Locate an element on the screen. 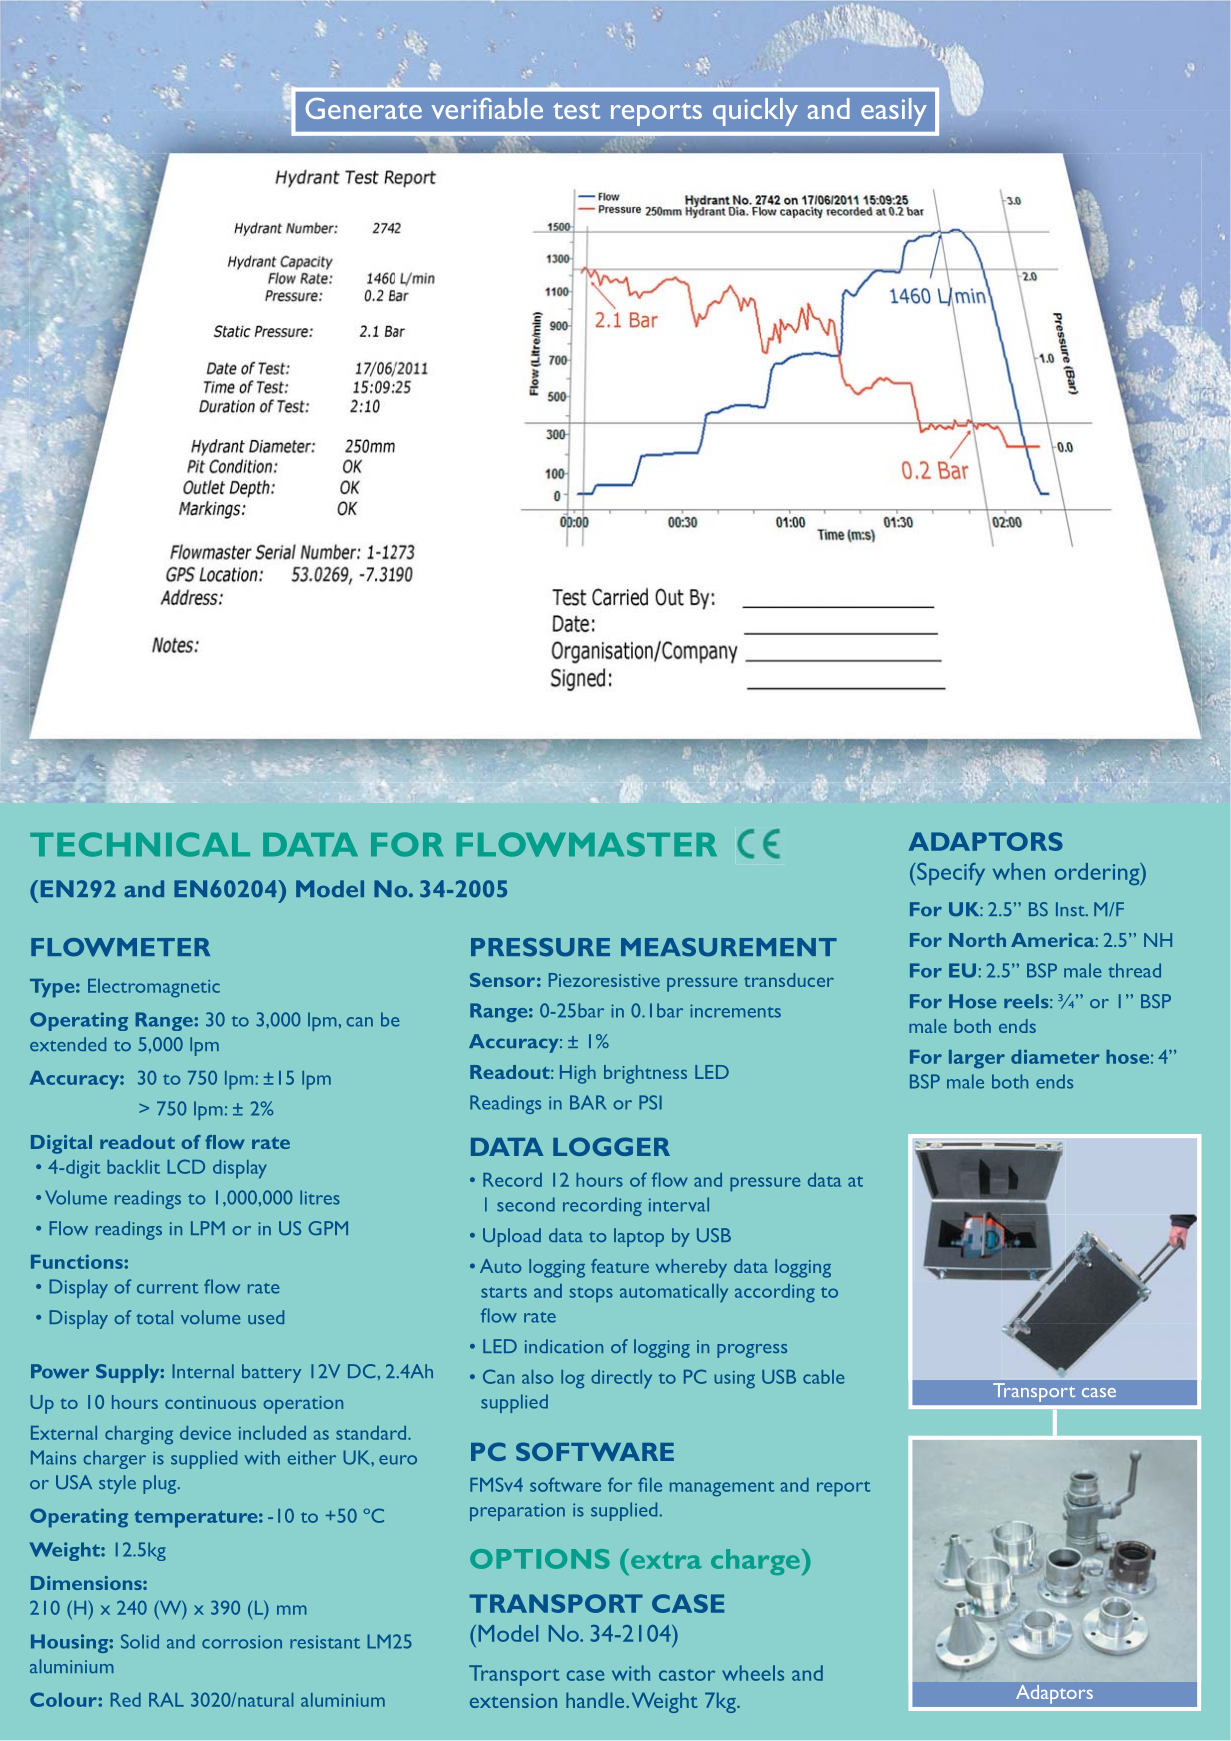 The width and height of the screenshot is (1231, 1741). quickly is located at coordinates (755, 112).
